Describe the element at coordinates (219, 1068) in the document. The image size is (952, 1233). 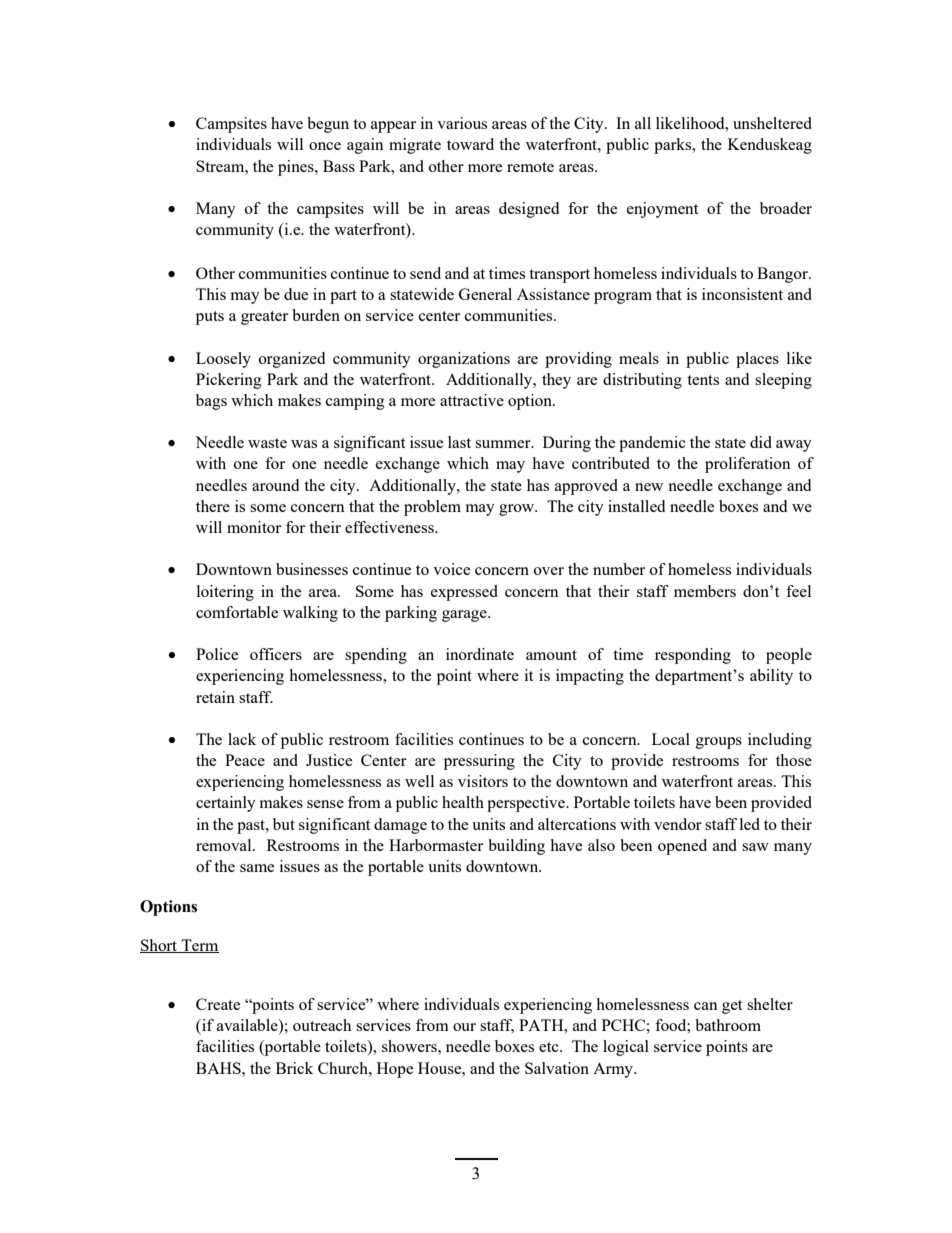
I see `BAHS` at that location.
